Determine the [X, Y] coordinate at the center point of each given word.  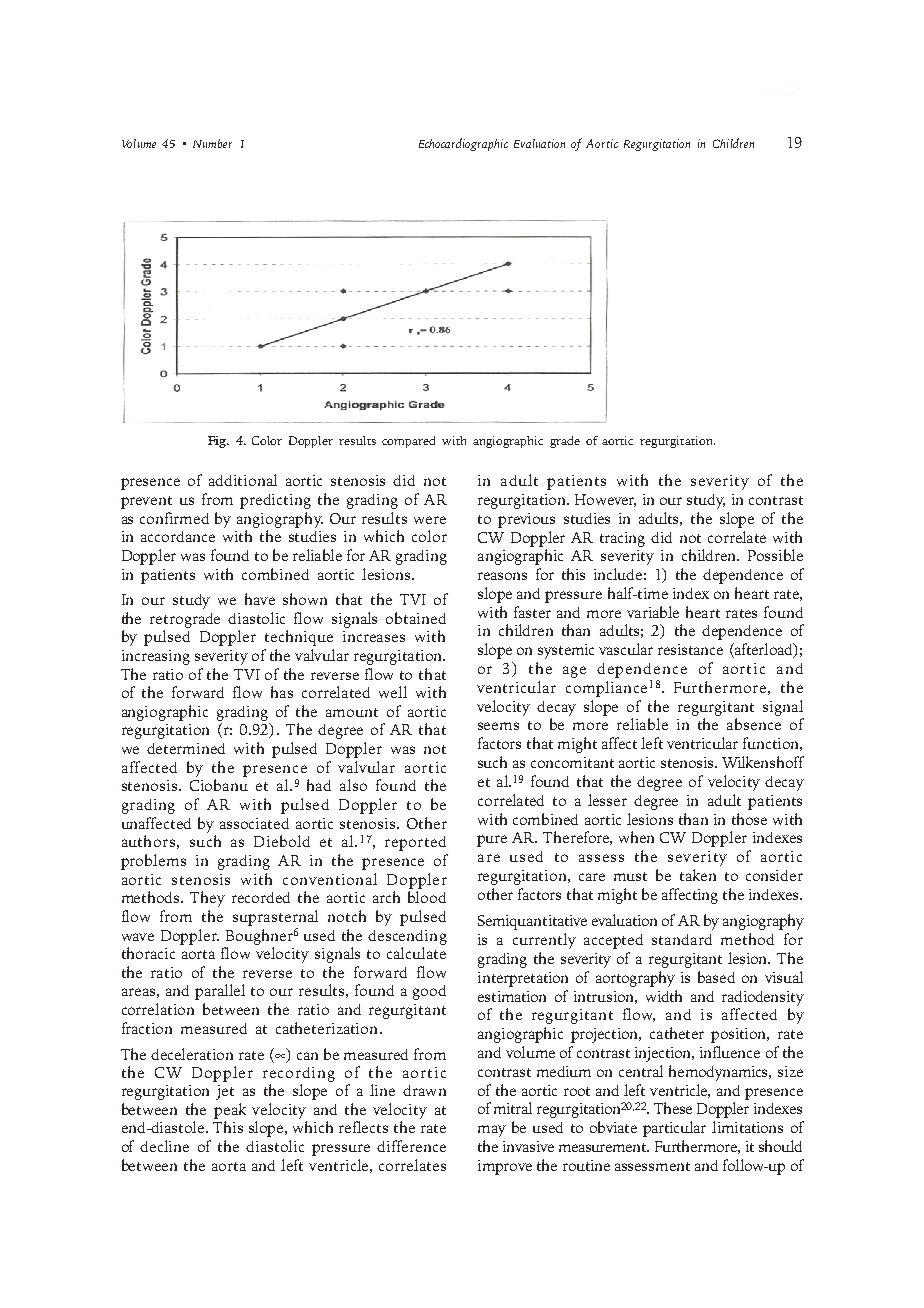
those [749, 819]
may [492, 1131]
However [605, 500]
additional [243, 480]
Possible [775, 555]
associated [254, 823]
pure [492, 841]
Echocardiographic [463, 144]
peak [230, 1111]
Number [212, 143]
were [430, 520]
